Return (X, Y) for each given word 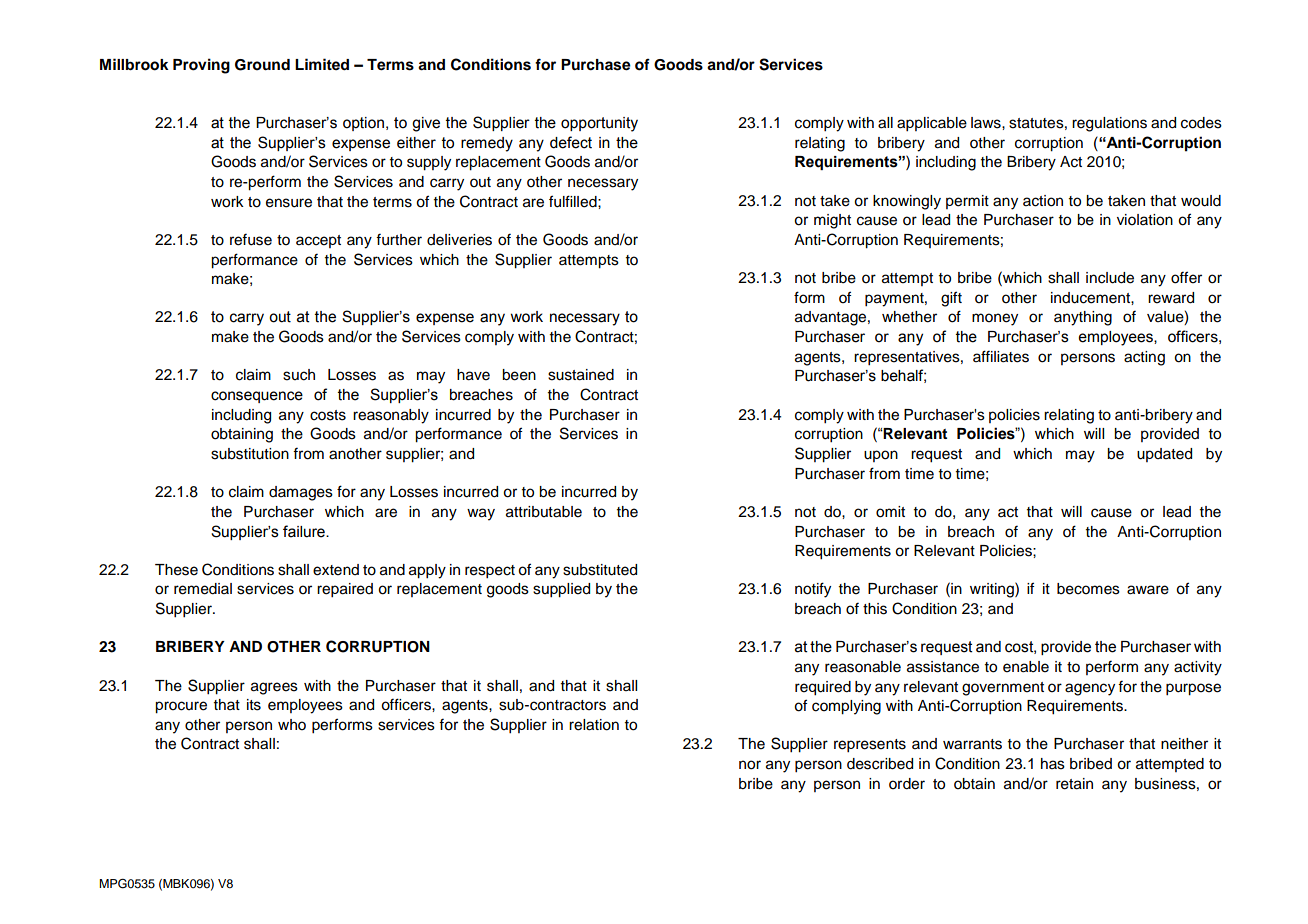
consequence (257, 397)
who (292, 725)
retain (1074, 784)
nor (750, 765)
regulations (1109, 124)
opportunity (599, 124)
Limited (322, 64)
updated (1164, 455)
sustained (581, 375)
